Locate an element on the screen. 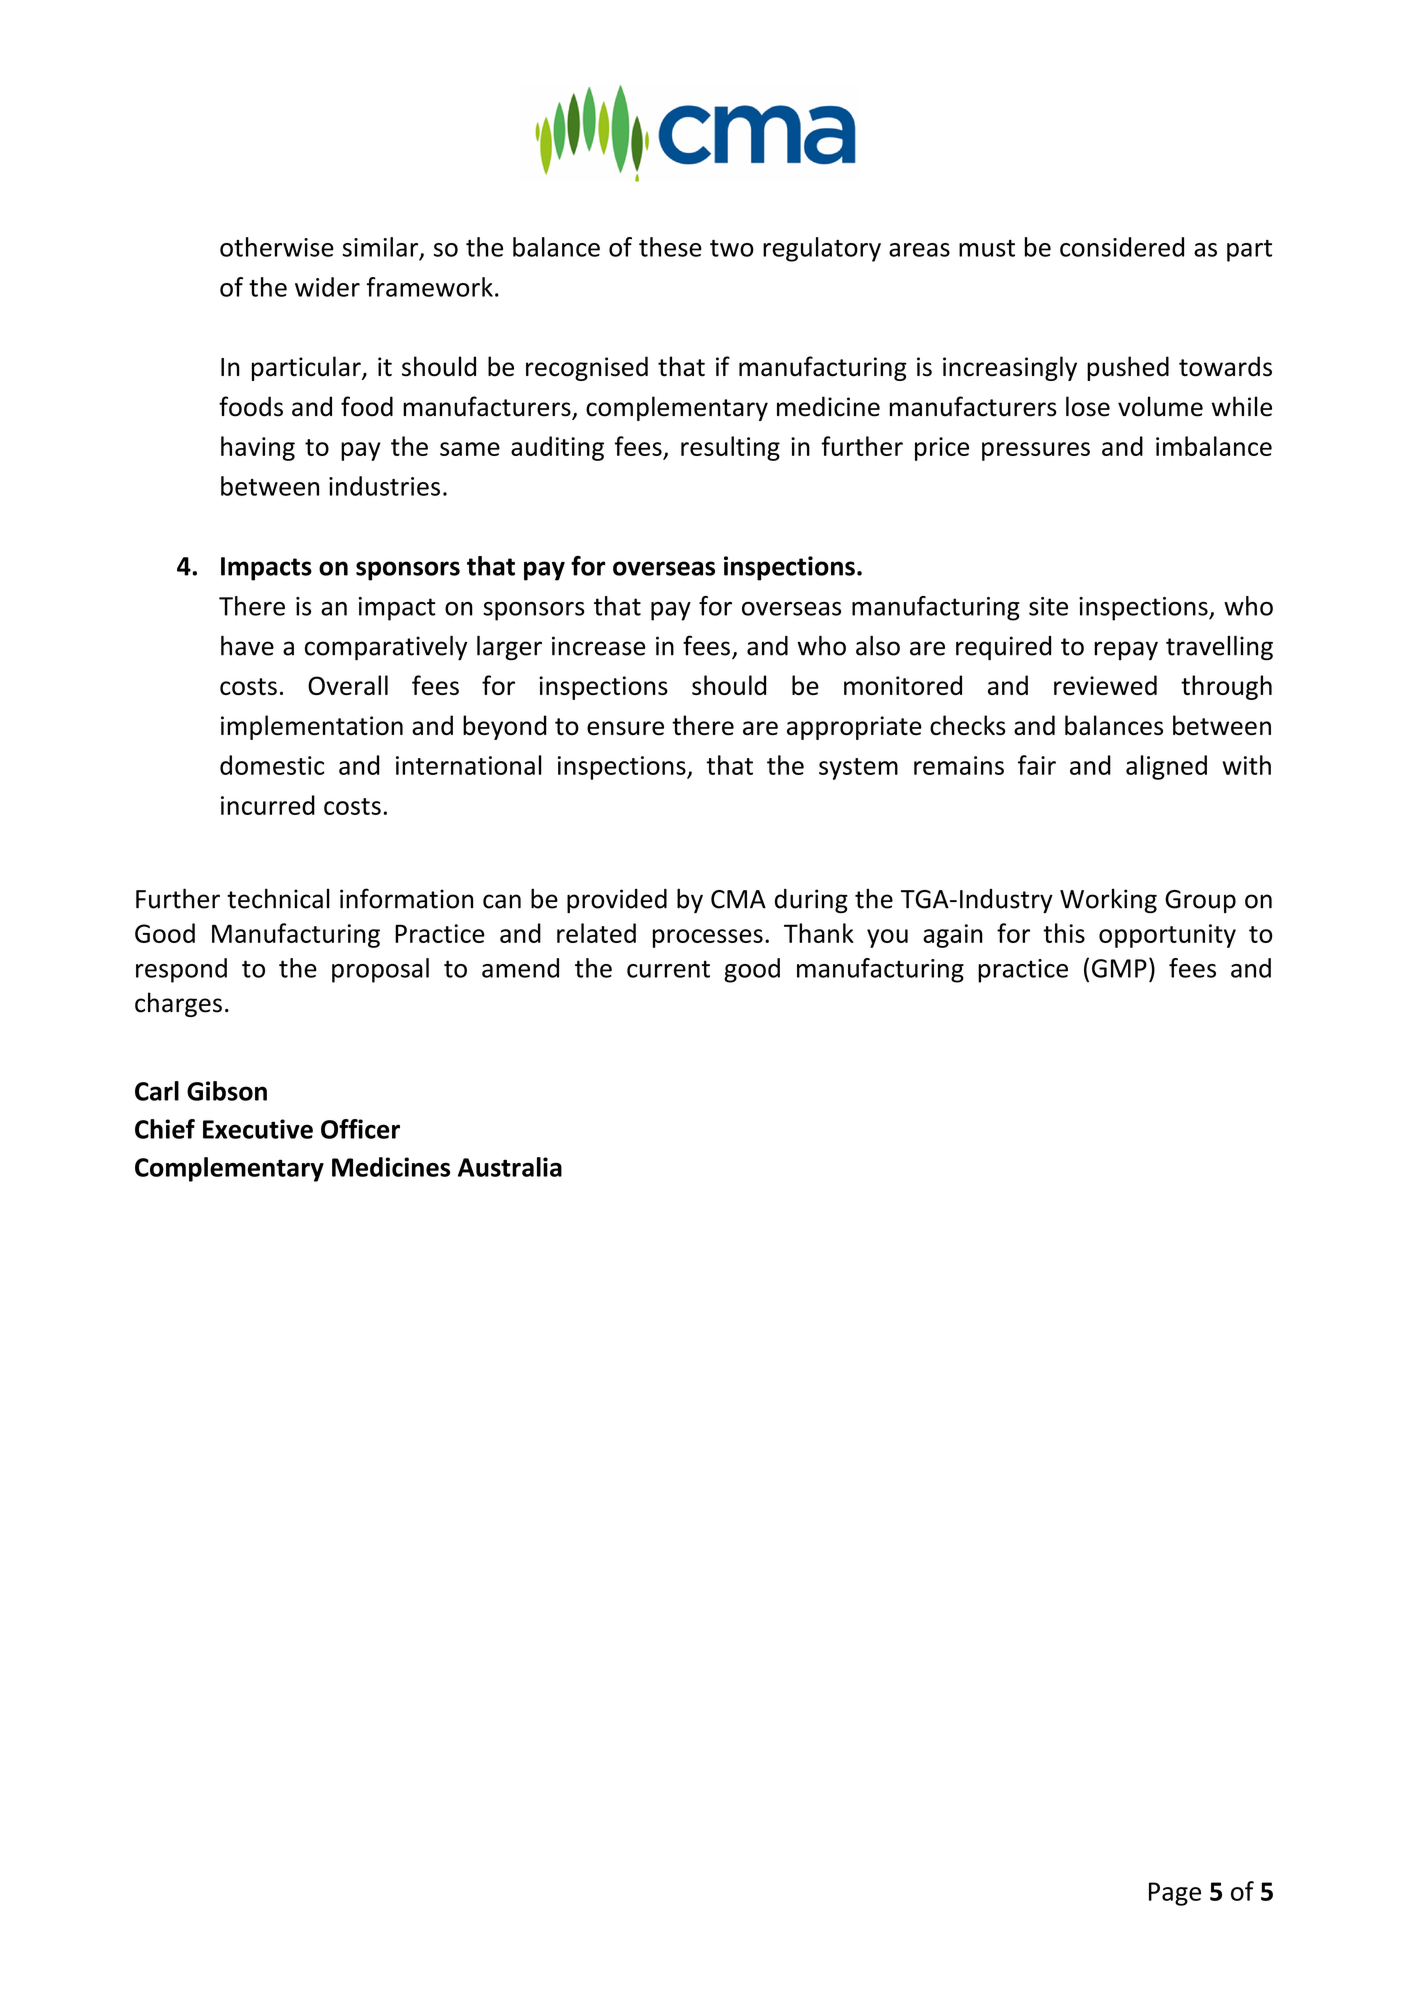 The height and width of the screenshot is (1992, 1408). opportunity is located at coordinates (1167, 936).
